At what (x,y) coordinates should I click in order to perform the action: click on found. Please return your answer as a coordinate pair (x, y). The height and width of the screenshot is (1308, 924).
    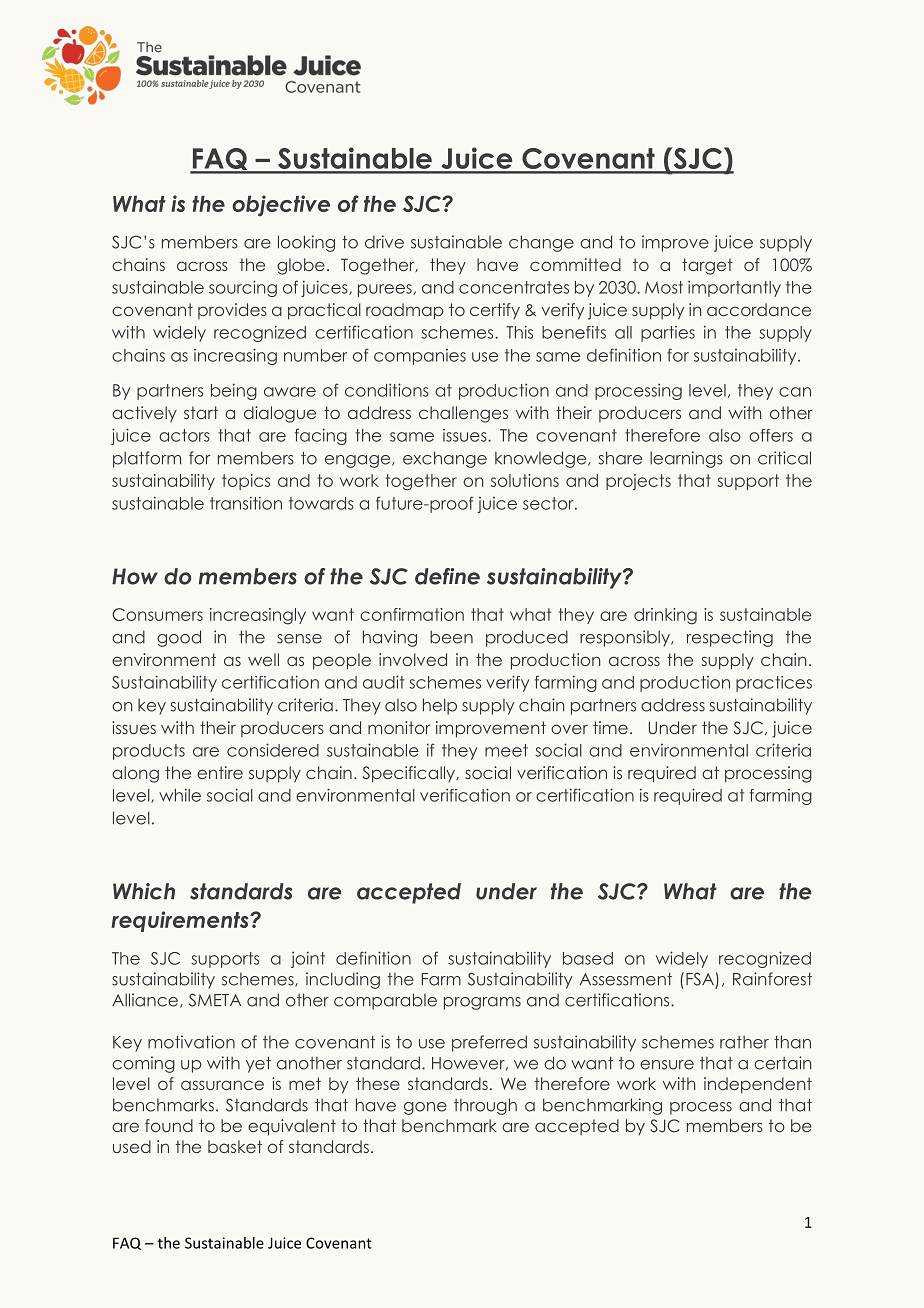
    Looking at the image, I should click on (169, 1125).
